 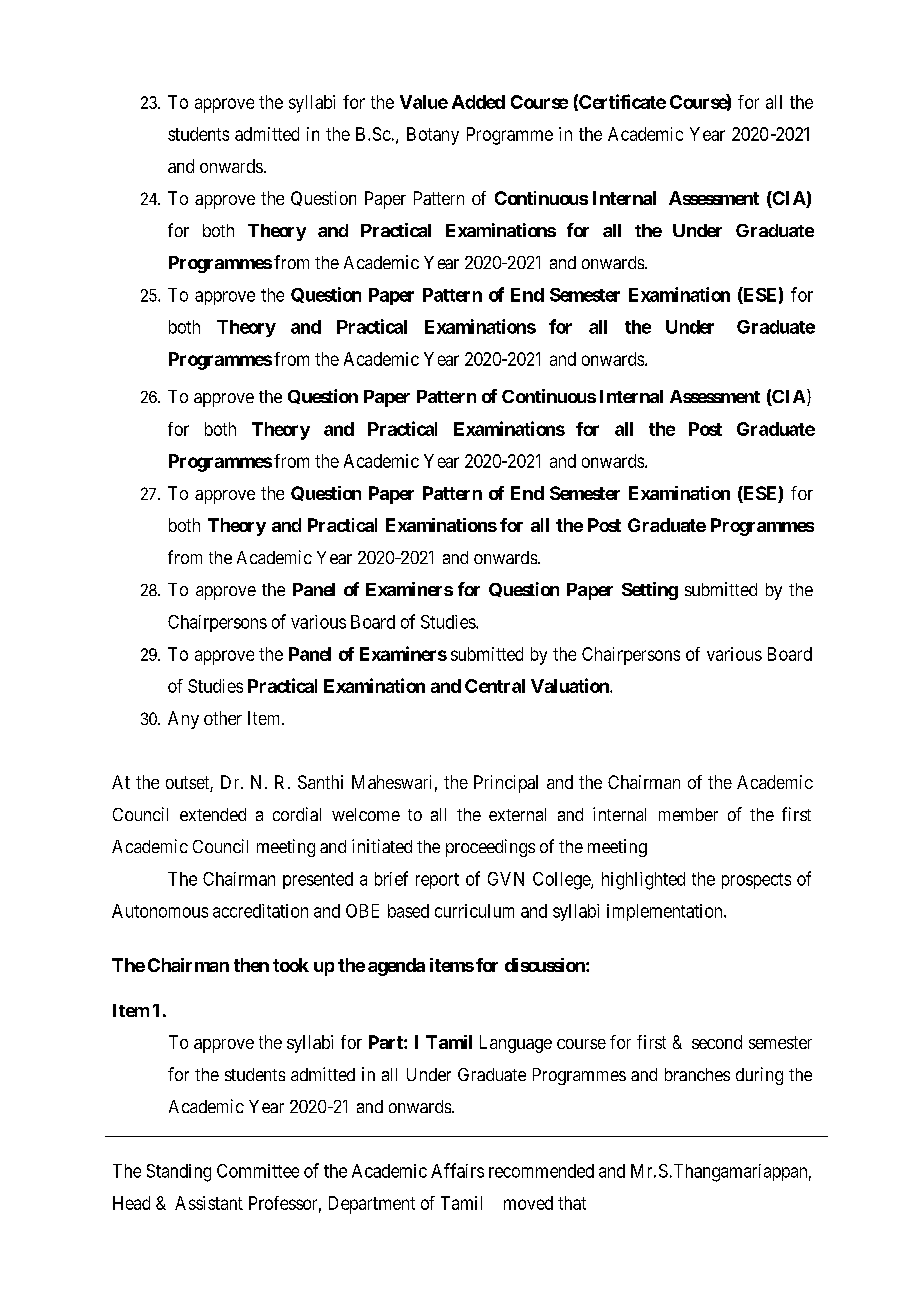 What do you see at coordinates (213, 814) in the screenshot?
I see `extended` at bounding box center [213, 814].
